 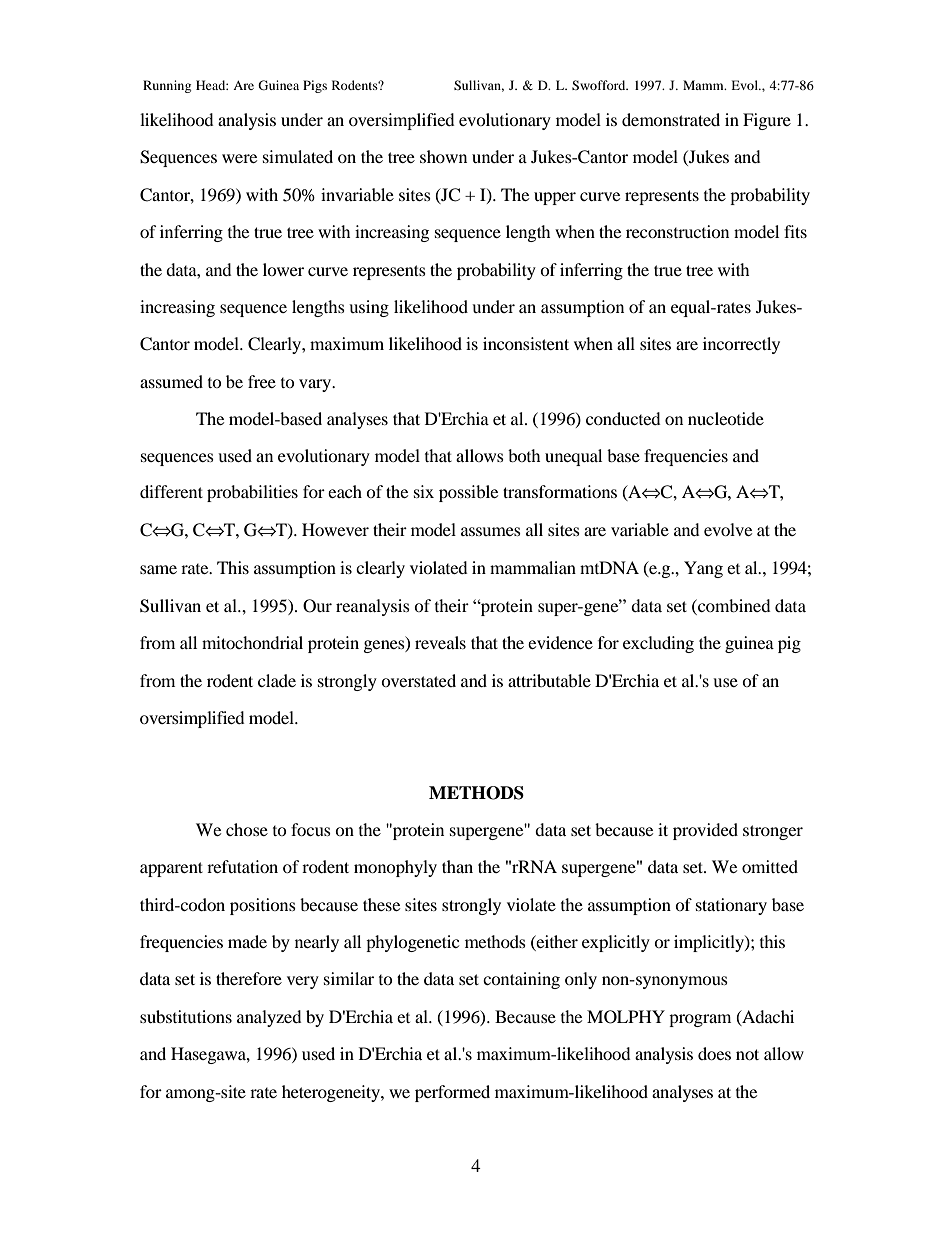 I want to click on Figure, so click(x=767, y=121).
